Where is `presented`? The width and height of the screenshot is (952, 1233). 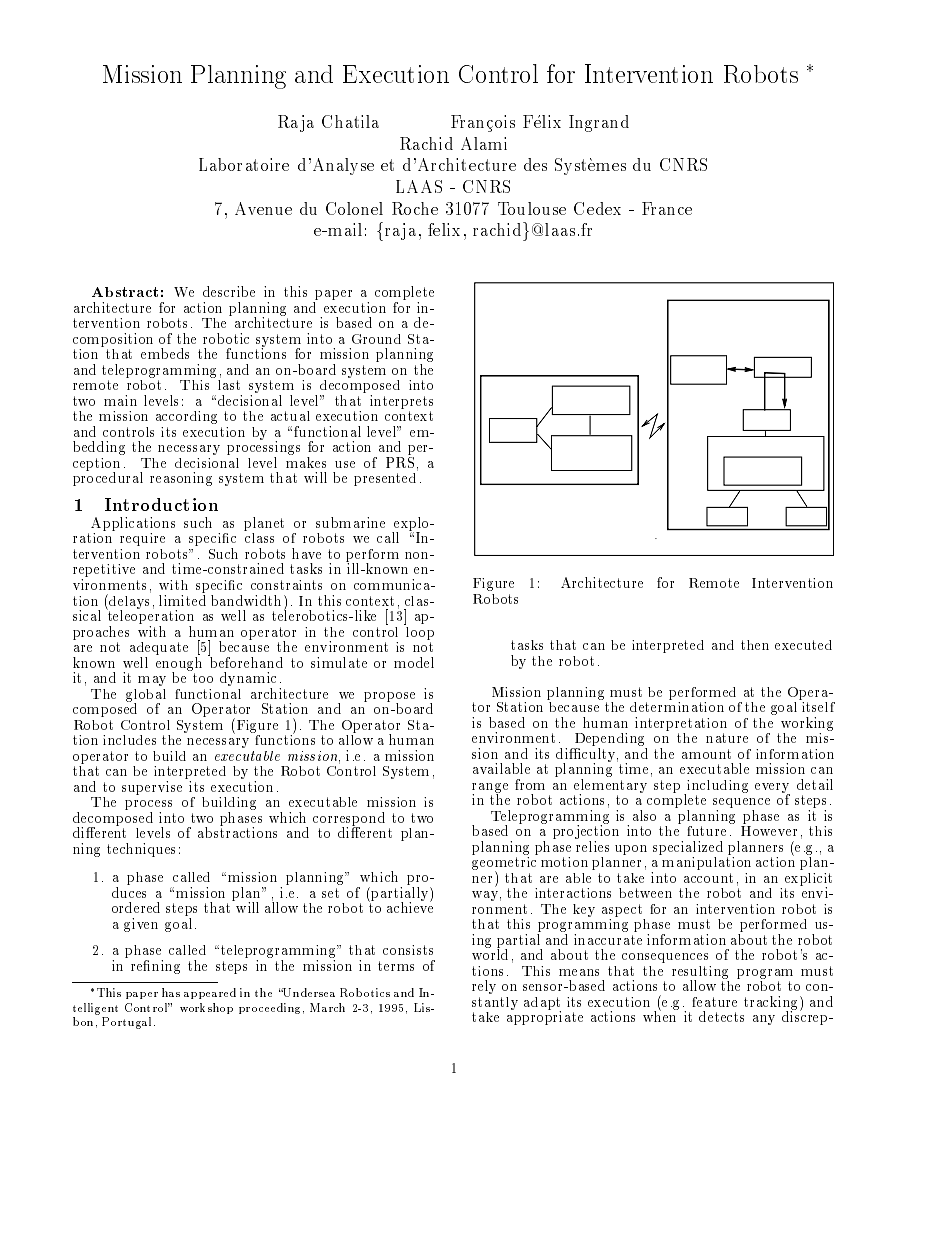 presented is located at coordinates (386, 478).
